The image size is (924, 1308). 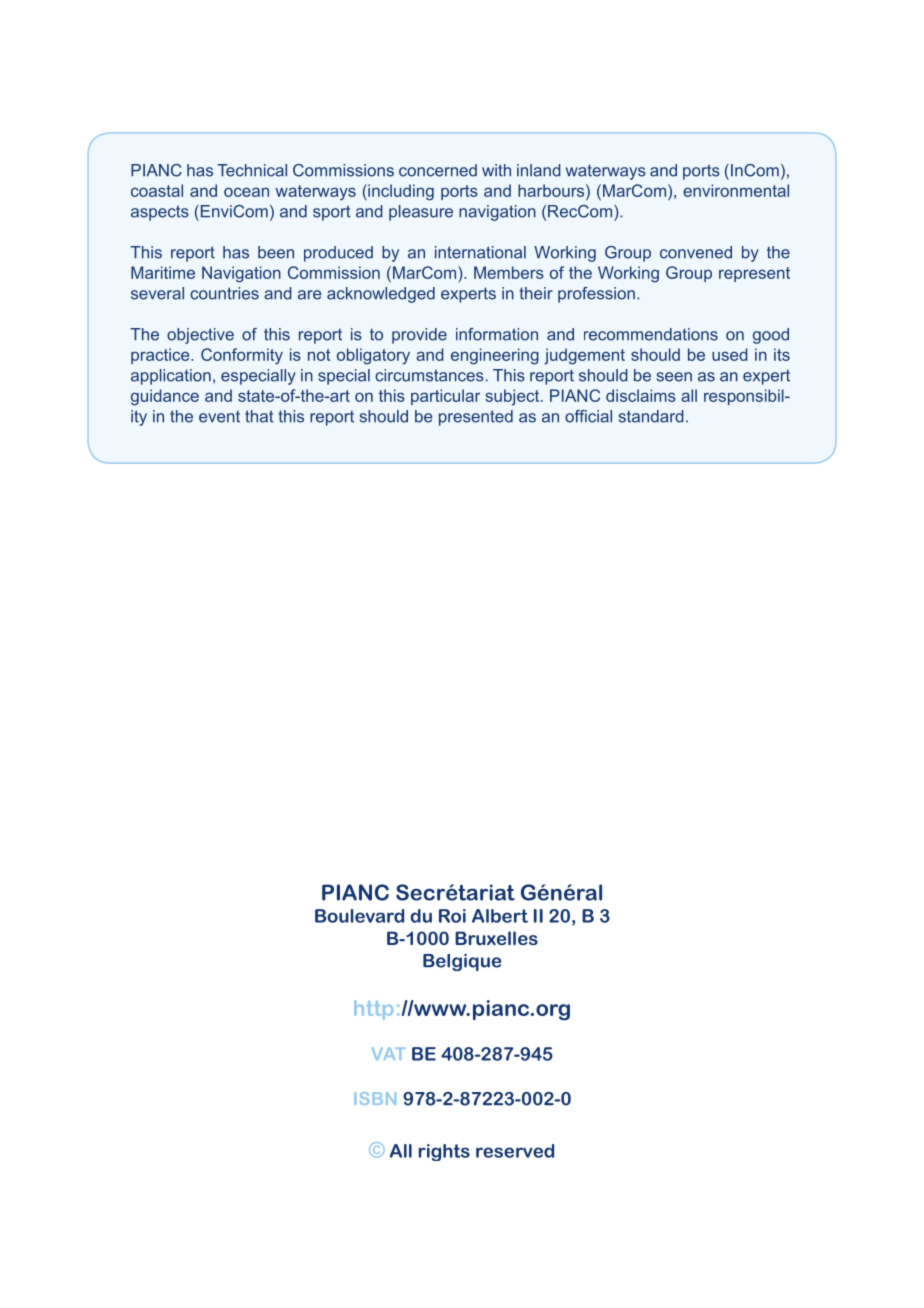 What do you see at coordinates (476, 418) in the page?
I see `presented` at bounding box center [476, 418].
